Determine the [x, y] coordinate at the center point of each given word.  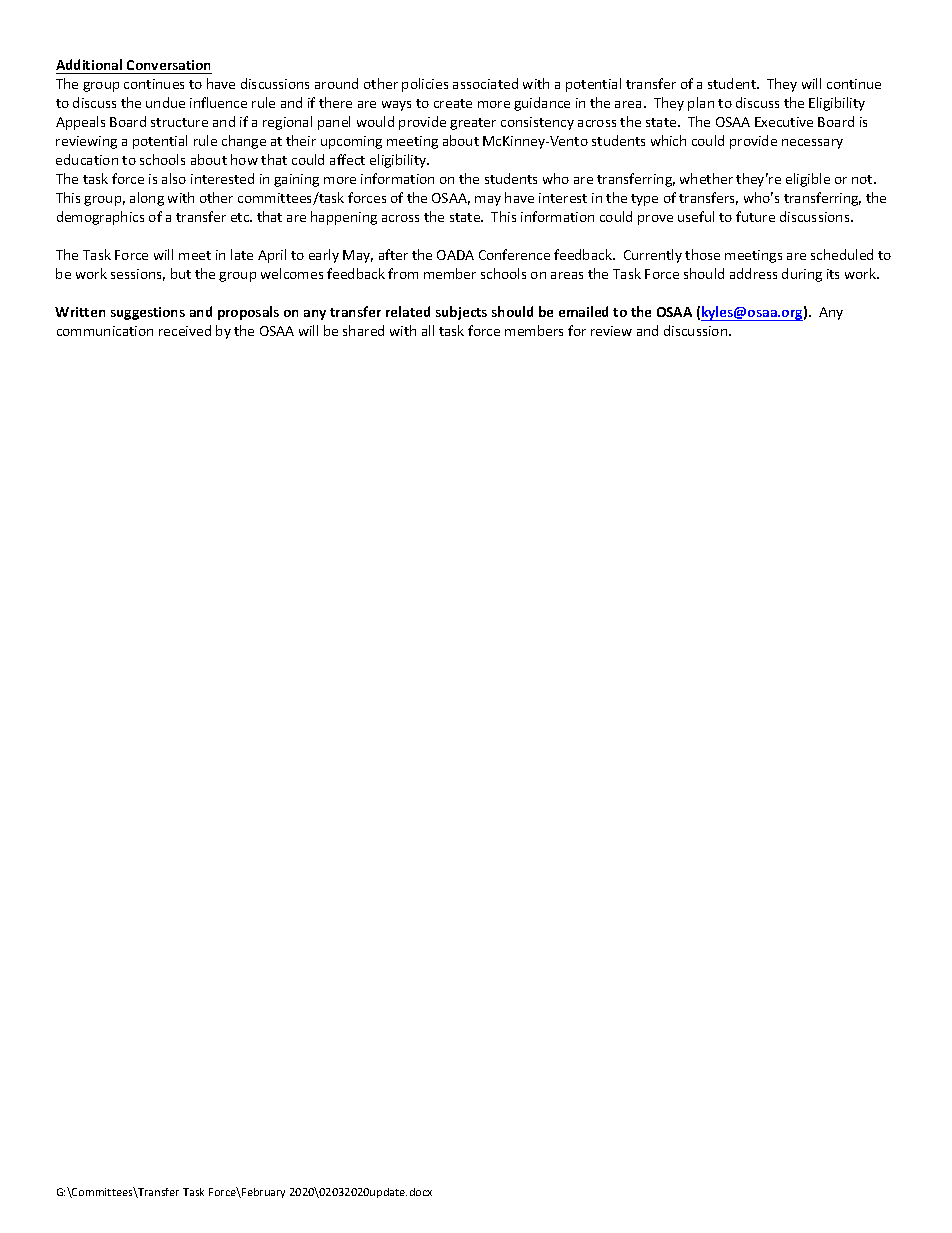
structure [179, 122]
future [755, 216]
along [147, 199]
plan [701, 104]
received [185, 330]
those [702, 254]
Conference [514, 254]
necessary [812, 144]
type [644, 200]
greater [473, 124]
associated [485, 83]
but [181, 273]
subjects [461, 313]
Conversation [168, 65]
